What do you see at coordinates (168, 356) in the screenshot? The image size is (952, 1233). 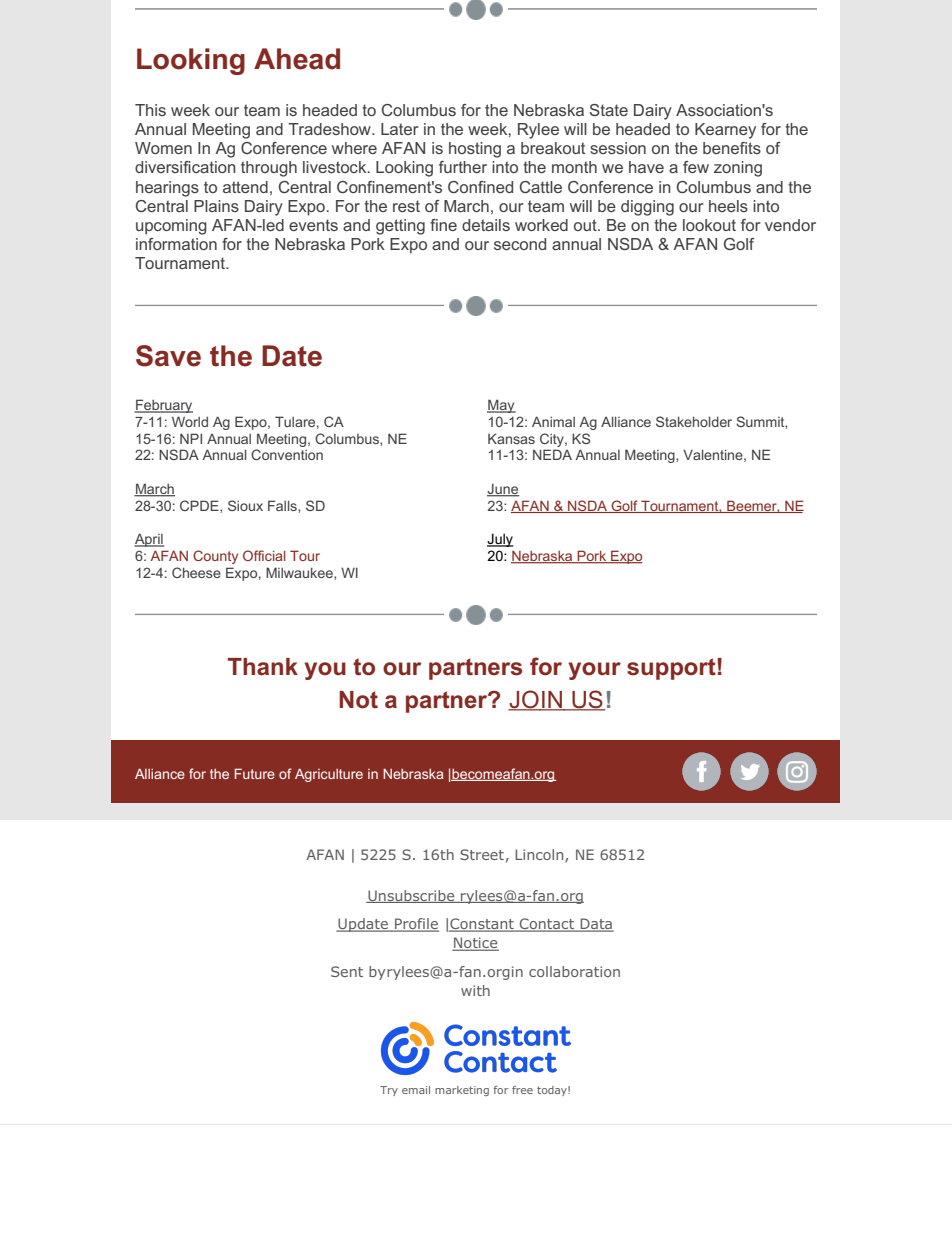 I see `Save` at bounding box center [168, 356].
